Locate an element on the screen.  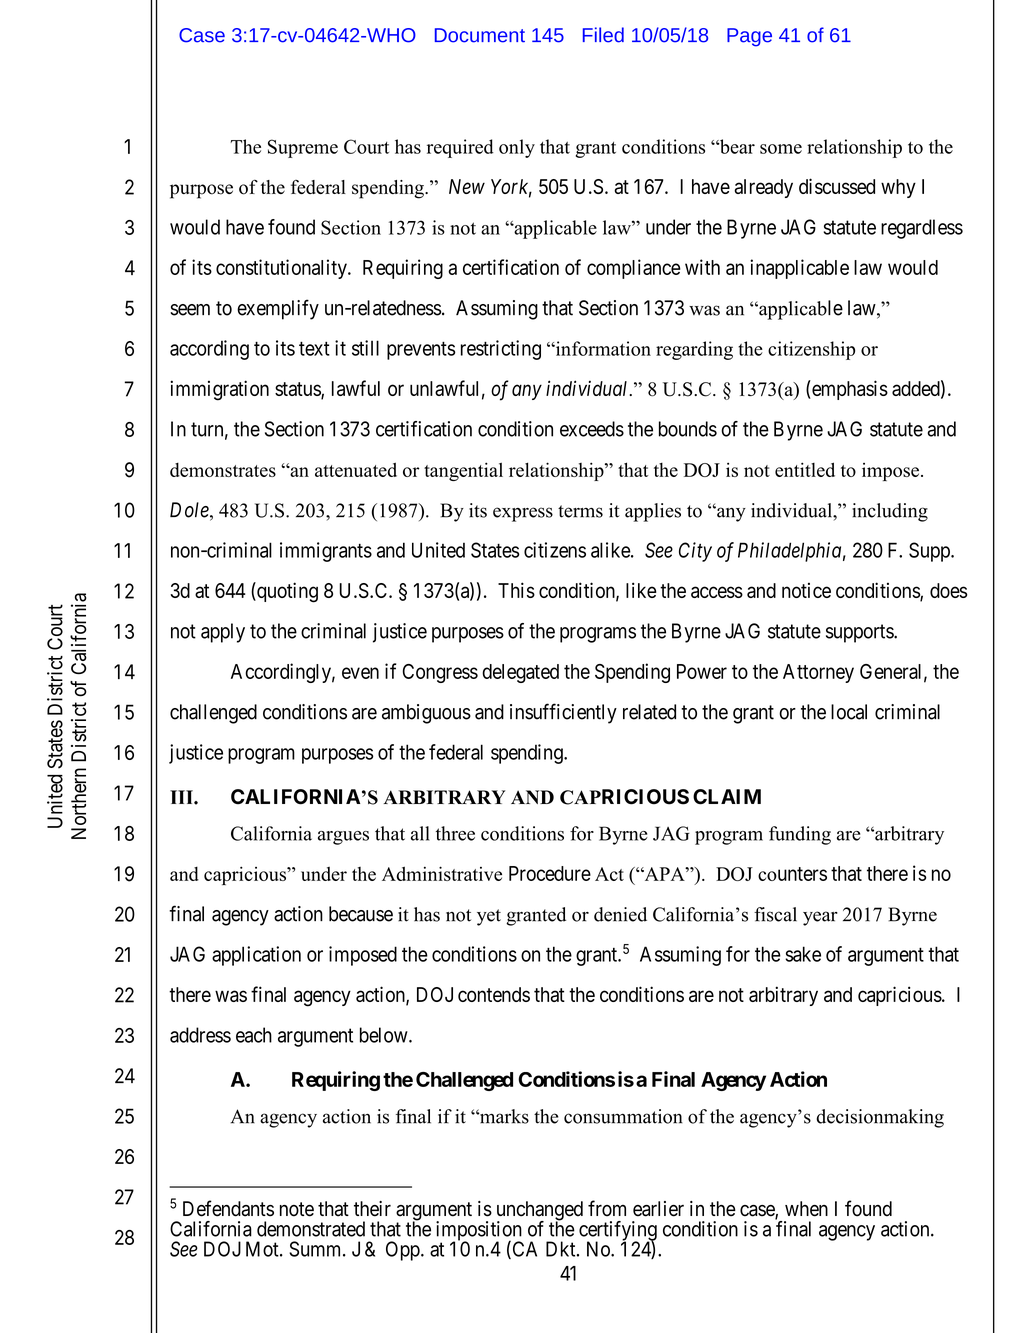
unchanged is located at coordinates (538, 1212).
